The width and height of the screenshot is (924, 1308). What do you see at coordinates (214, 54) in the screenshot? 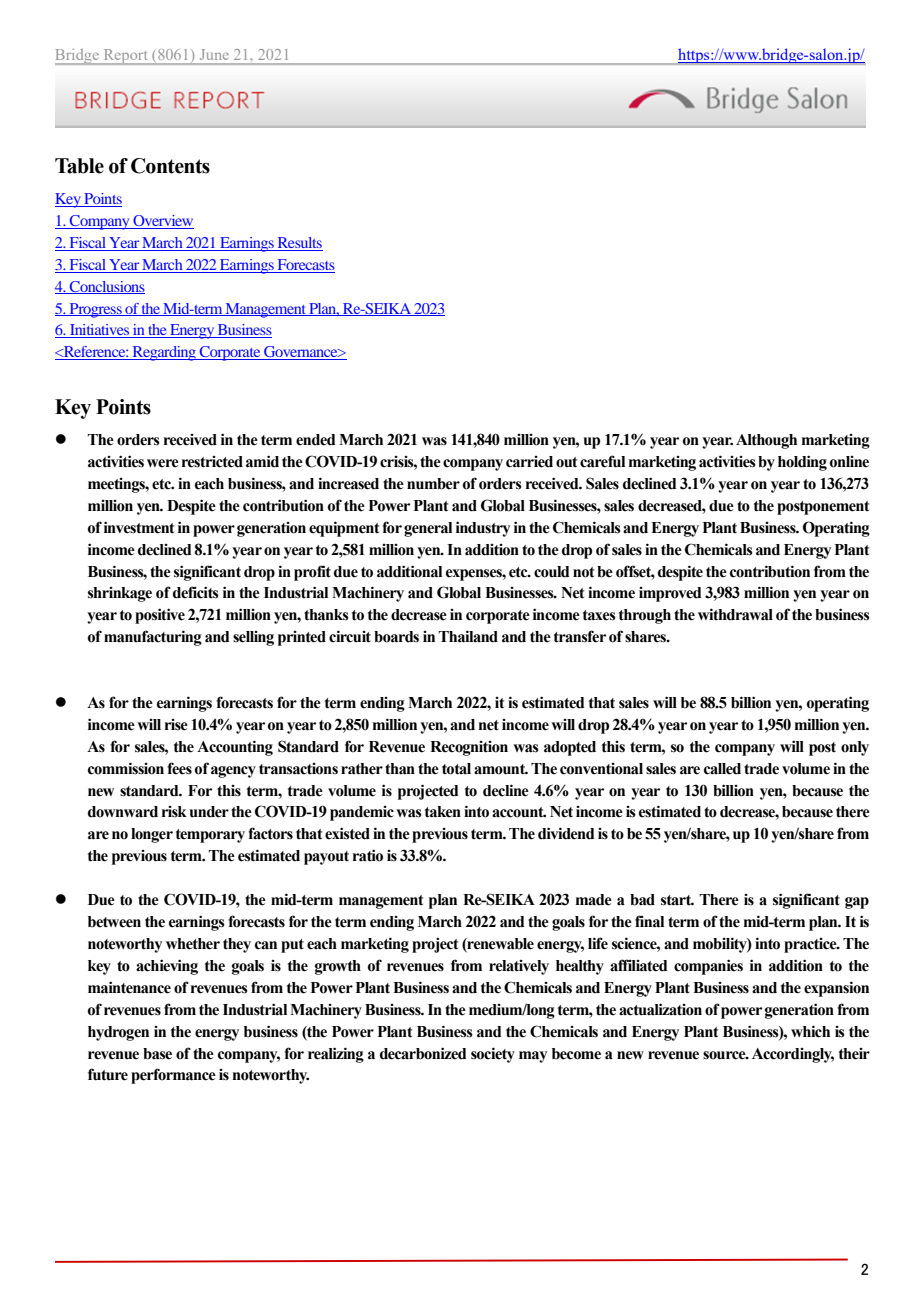
I see `June` at bounding box center [214, 54].
